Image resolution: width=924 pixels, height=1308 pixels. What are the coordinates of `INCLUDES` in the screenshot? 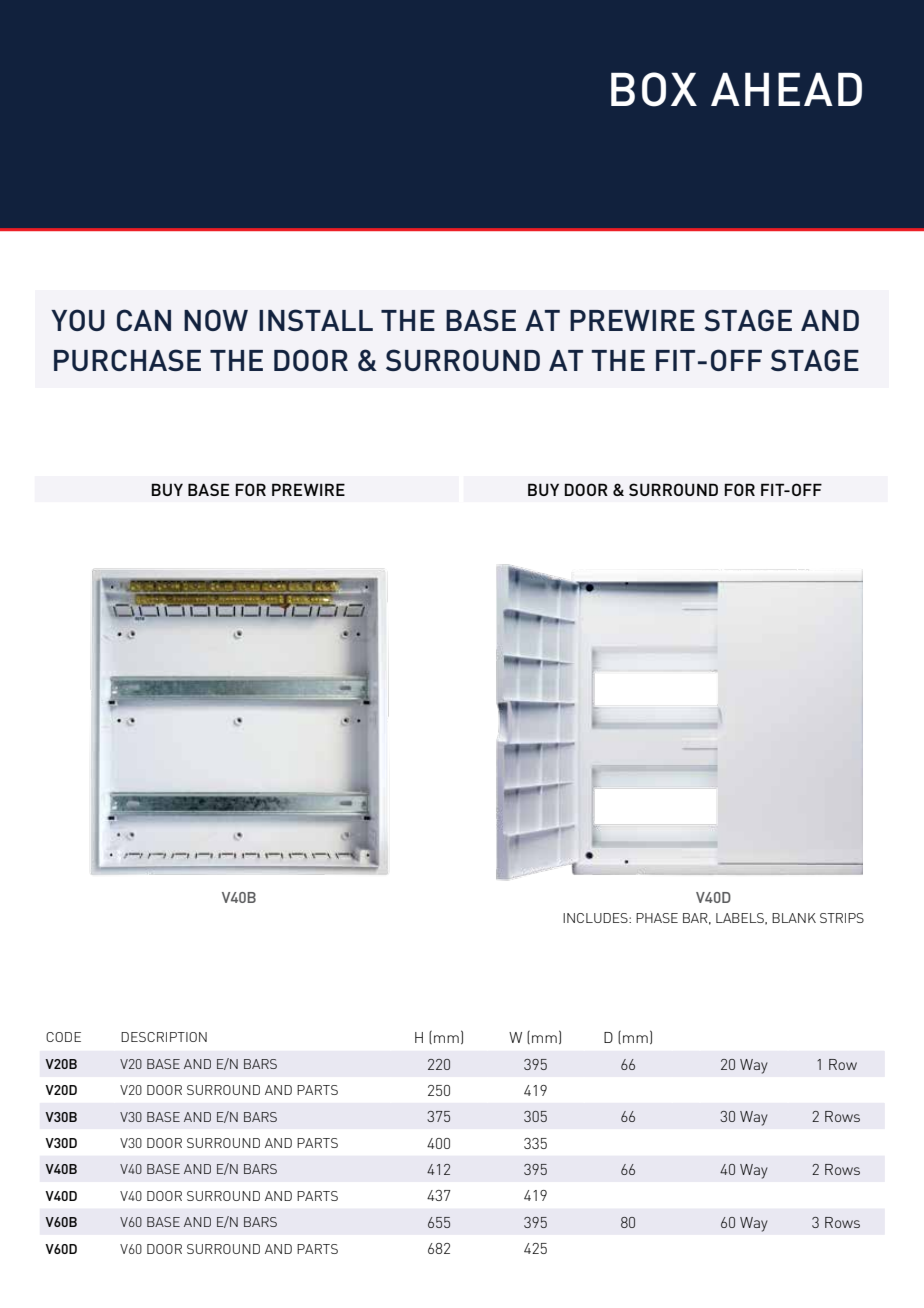 It's located at (596, 918).
